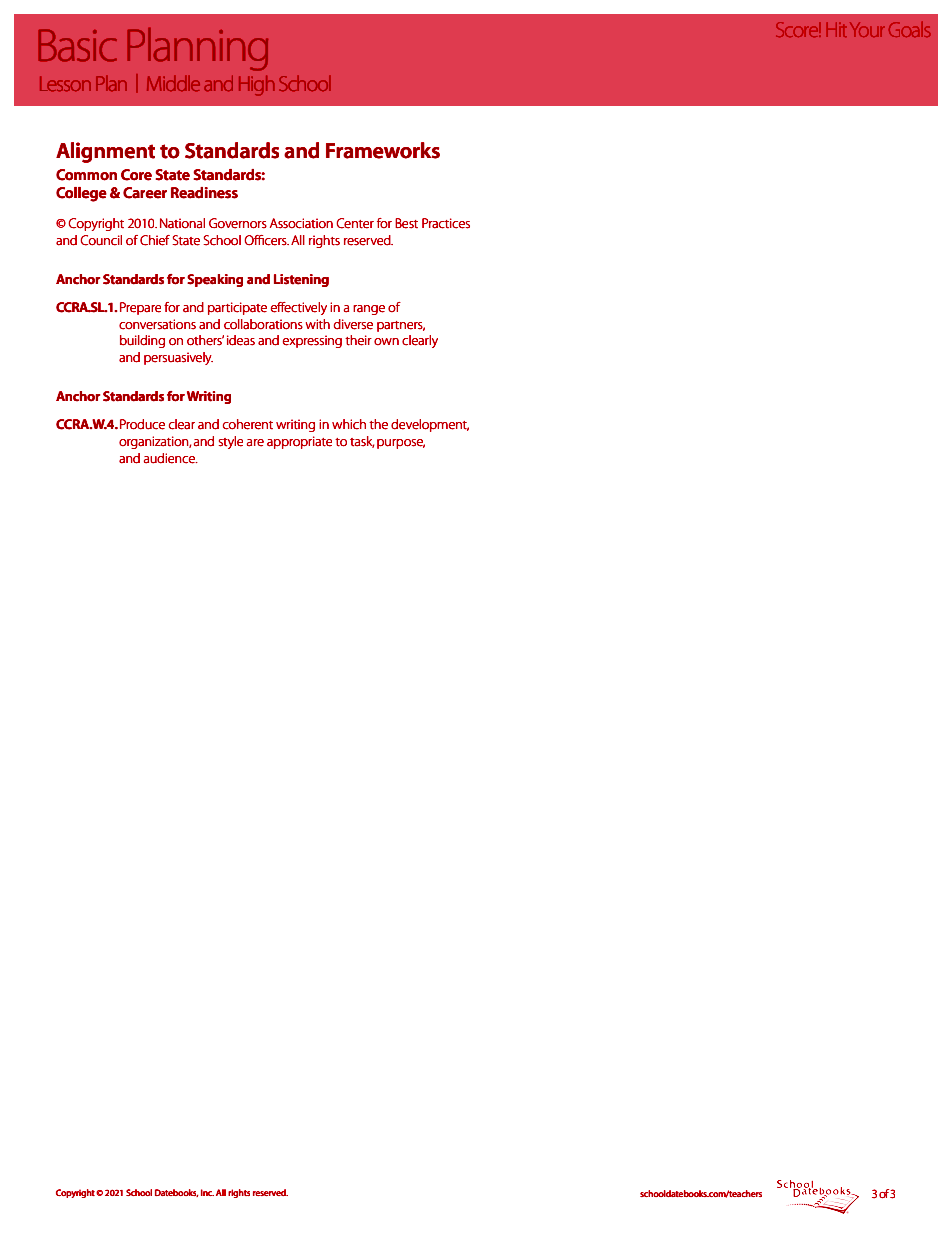  Describe the element at coordinates (207, 1192) in the screenshot. I see `Inc` at that location.
